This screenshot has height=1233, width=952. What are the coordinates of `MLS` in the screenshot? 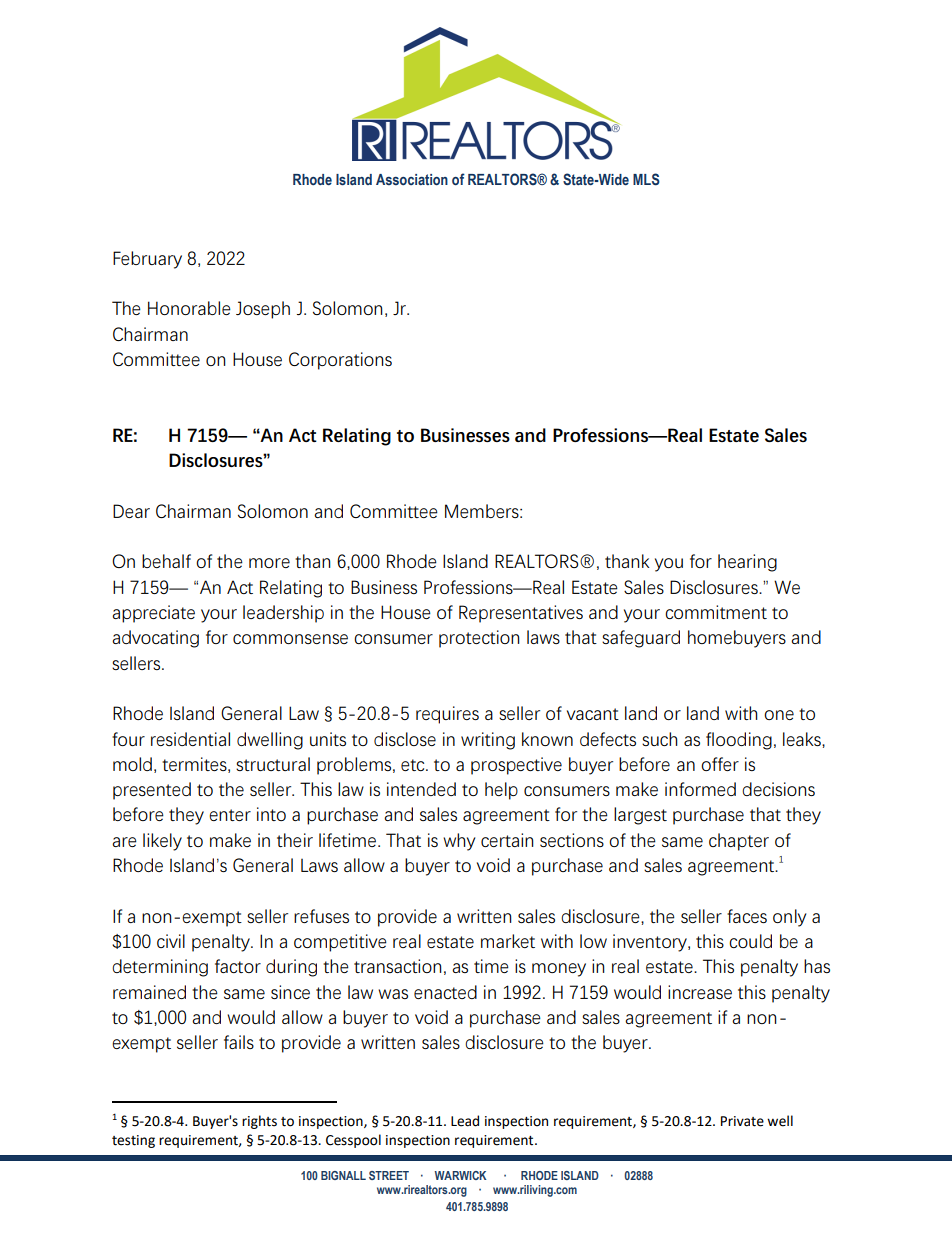 It's located at (646, 179).
